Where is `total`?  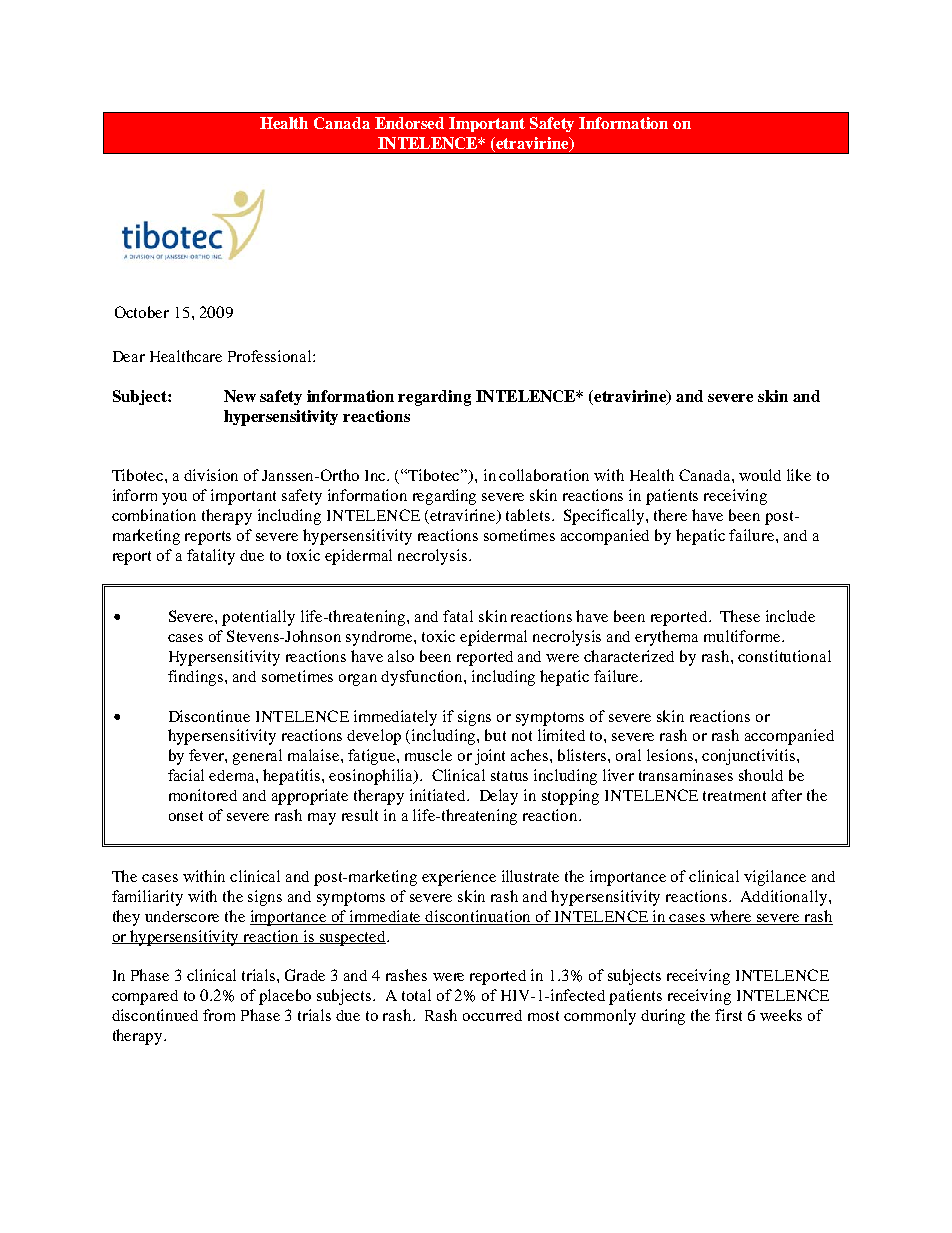
total is located at coordinates (416, 995).
